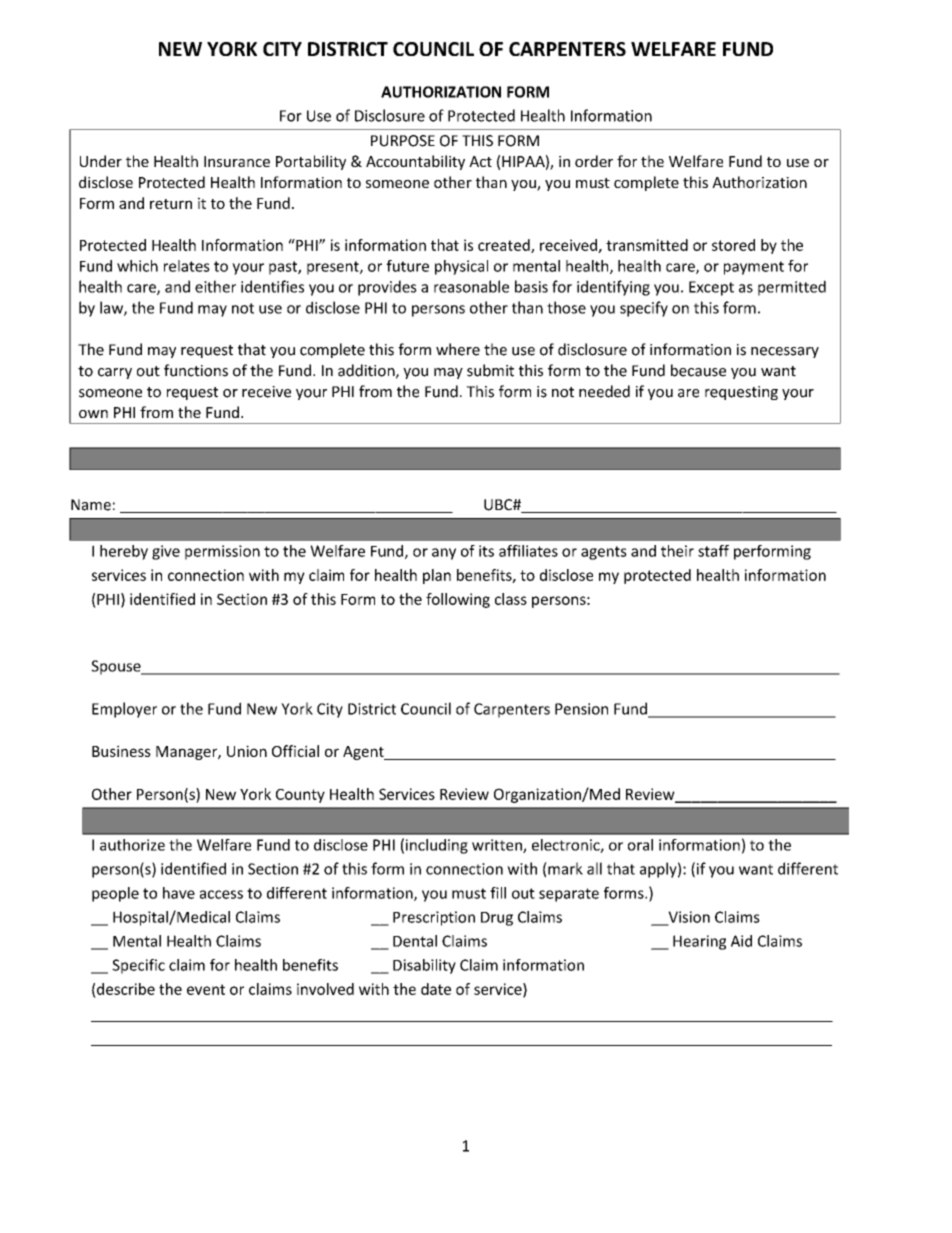 The image size is (952, 1233). I want to click on Pension, so click(581, 709).
